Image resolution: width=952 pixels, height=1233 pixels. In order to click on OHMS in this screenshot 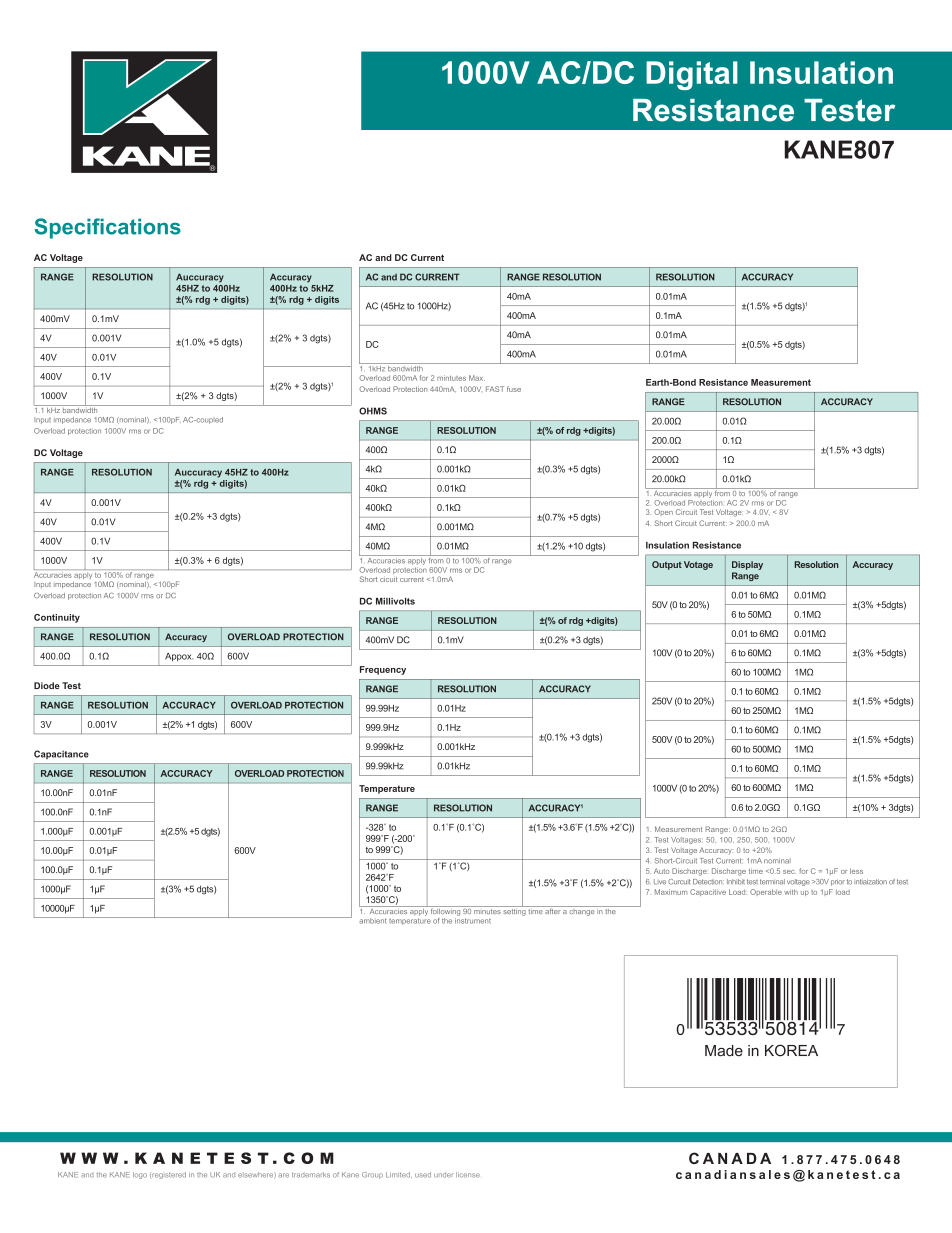, I will do `click(373, 411)`.
